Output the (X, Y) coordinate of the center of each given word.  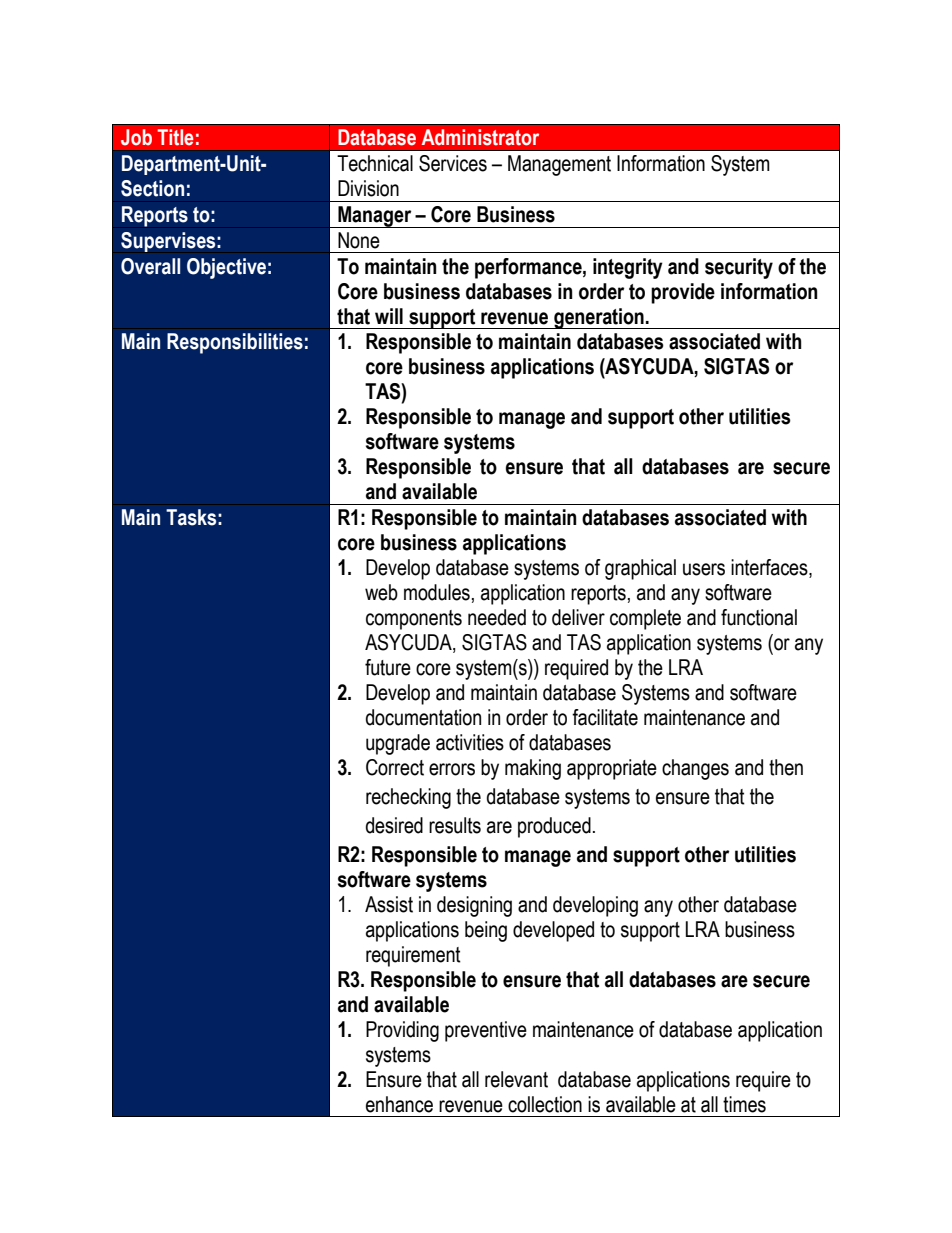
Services (453, 163)
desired (394, 825)
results (455, 825)
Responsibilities (235, 343)
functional (759, 617)
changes (695, 769)
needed (497, 617)
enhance (399, 1104)
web (381, 592)
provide (683, 293)
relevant (516, 1079)
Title (175, 137)
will (389, 316)
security (739, 268)
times (744, 1104)
